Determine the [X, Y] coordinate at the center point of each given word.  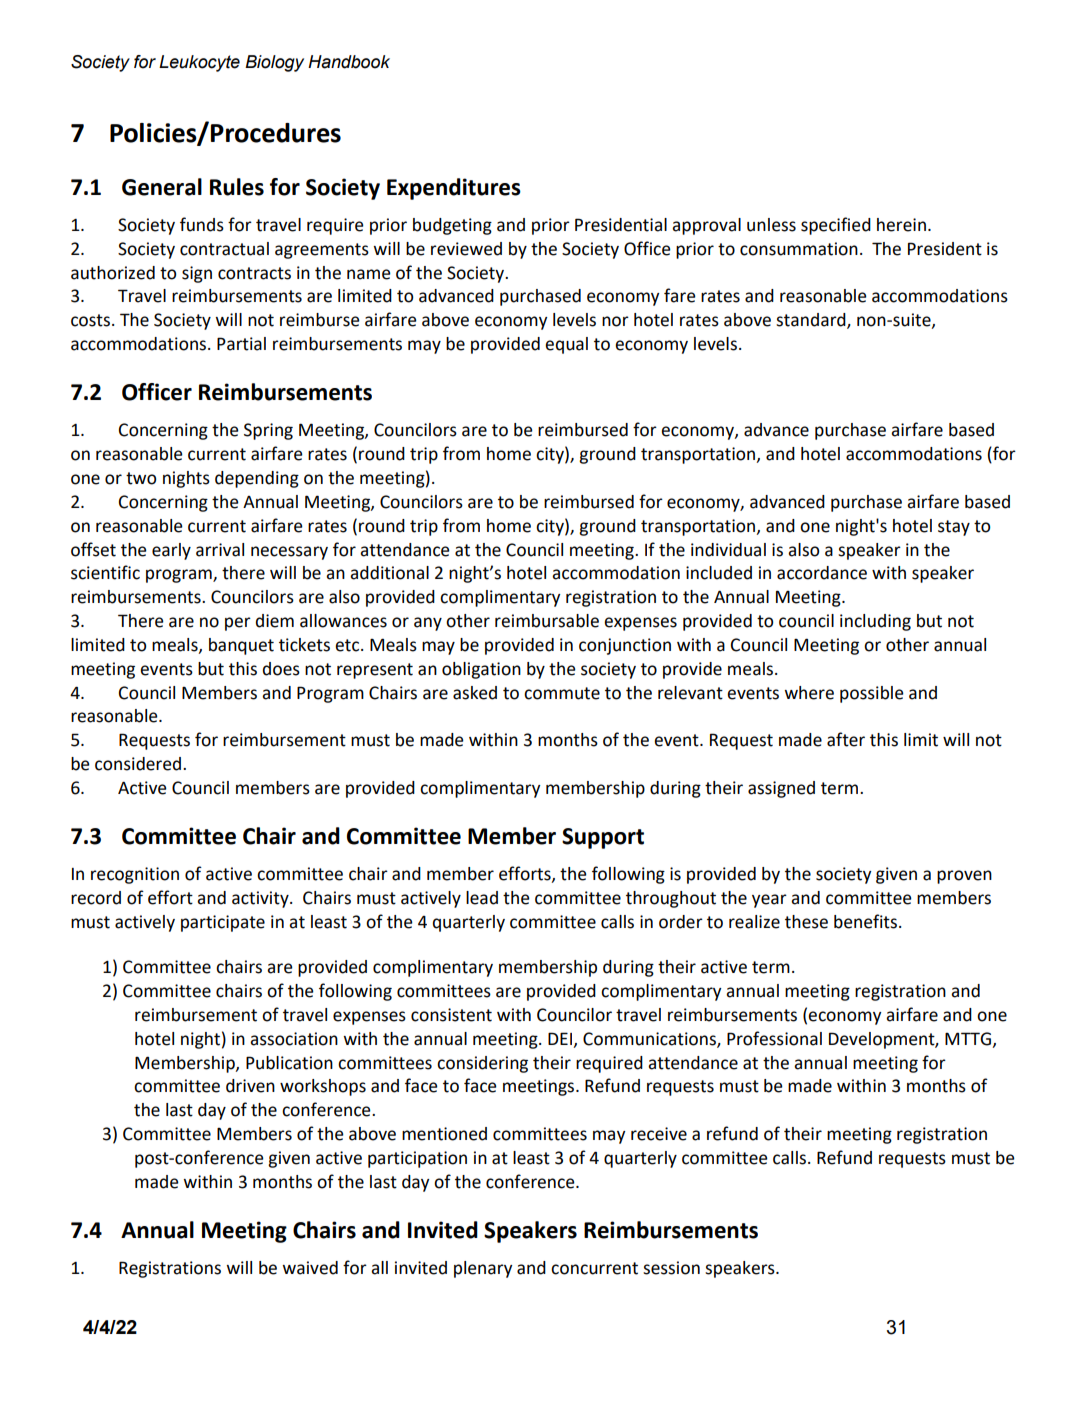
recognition [135, 875]
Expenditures [454, 189]
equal [566, 345]
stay [954, 528]
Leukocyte [199, 63]
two [141, 478]
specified [836, 226]
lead [482, 898]
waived [310, 1268]
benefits [865, 921]
